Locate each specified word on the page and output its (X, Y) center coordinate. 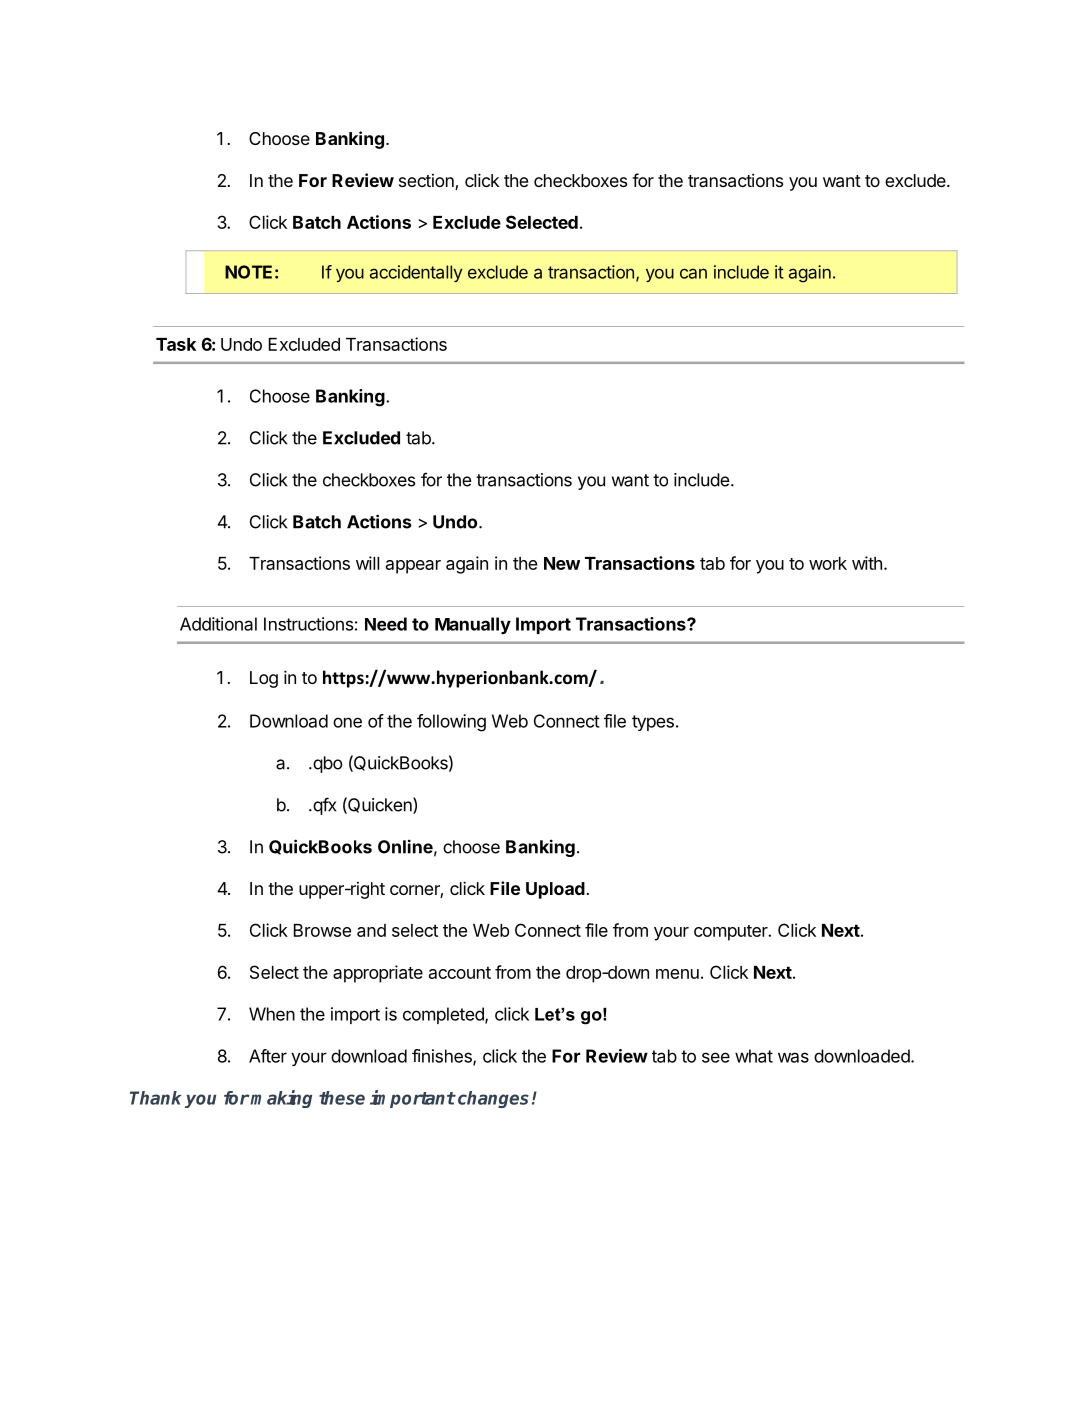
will (367, 563)
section (427, 182)
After (268, 1056)
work (828, 563)
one (347, 722)
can (693, 273)
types (653, 723)
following (451, 723)
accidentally (416, 273)
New (562, 563)
